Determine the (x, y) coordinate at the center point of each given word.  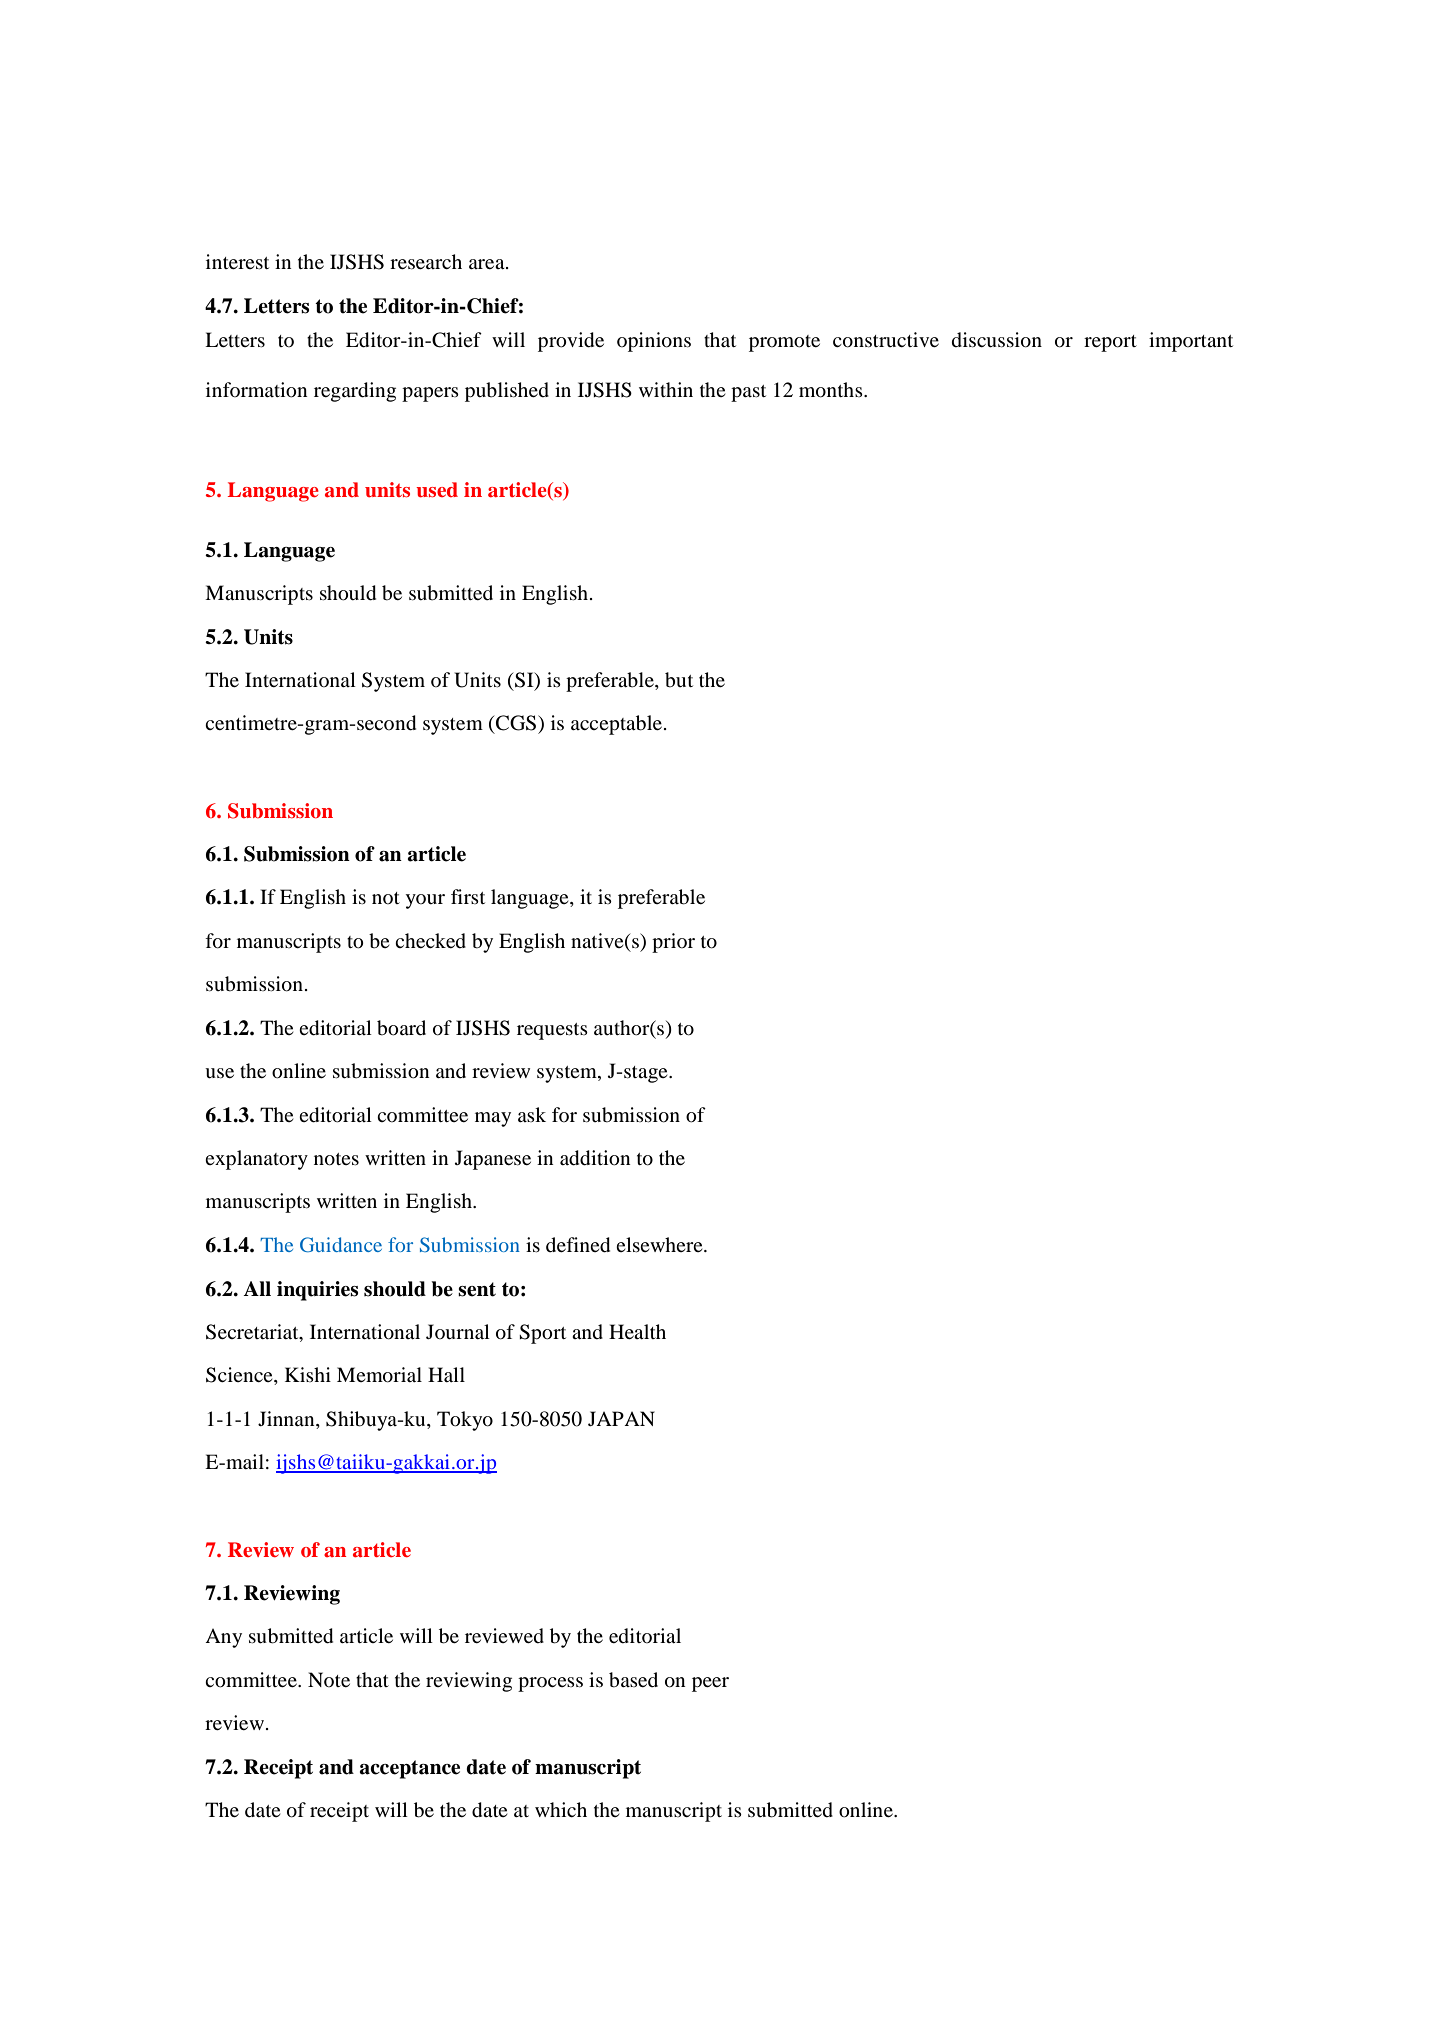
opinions (654, 342)
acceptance (410, 1769)
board (401, 1028)
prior (673, 943)
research (426, 261)
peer (710, 1684)
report (1110, 343)
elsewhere (660, 1244)
